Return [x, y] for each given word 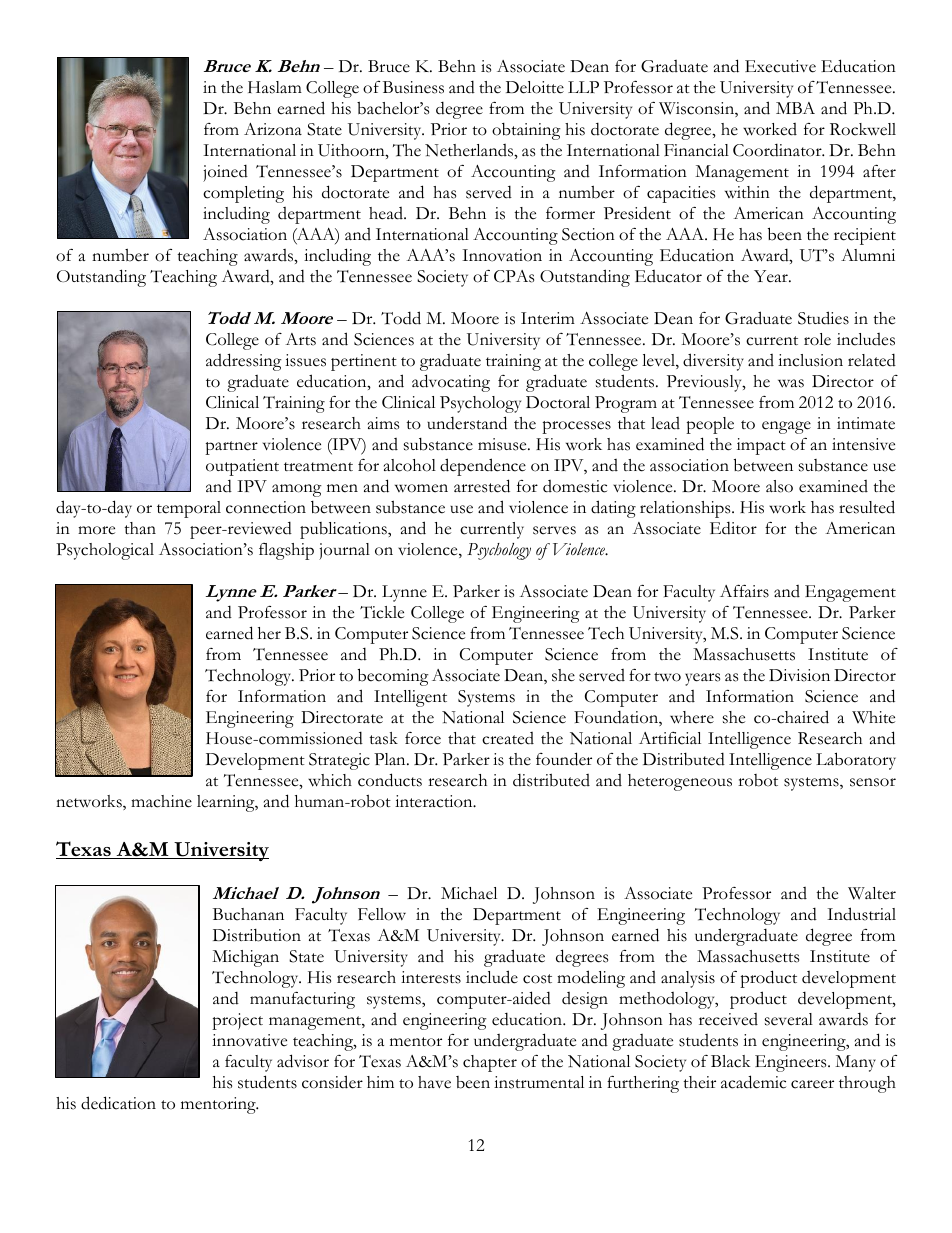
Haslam [275, 87]
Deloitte [535, 87]
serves [554, 530]
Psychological [105, 551]
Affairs [744, 591]
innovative [249, 1040]
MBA [795, 108]
